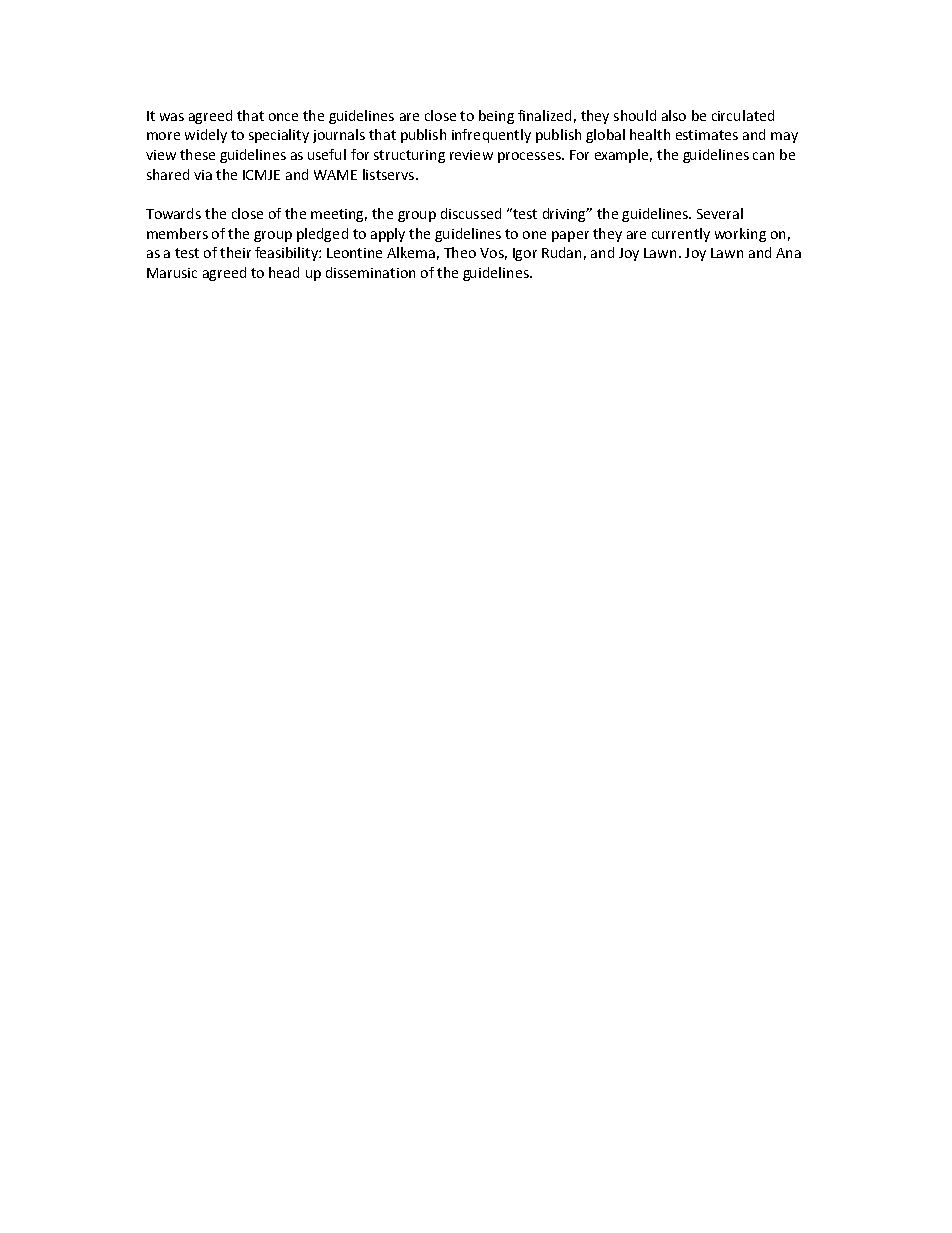 The height and width of the document is (1233, 952). I want to click on Several, so click(720, 213).
